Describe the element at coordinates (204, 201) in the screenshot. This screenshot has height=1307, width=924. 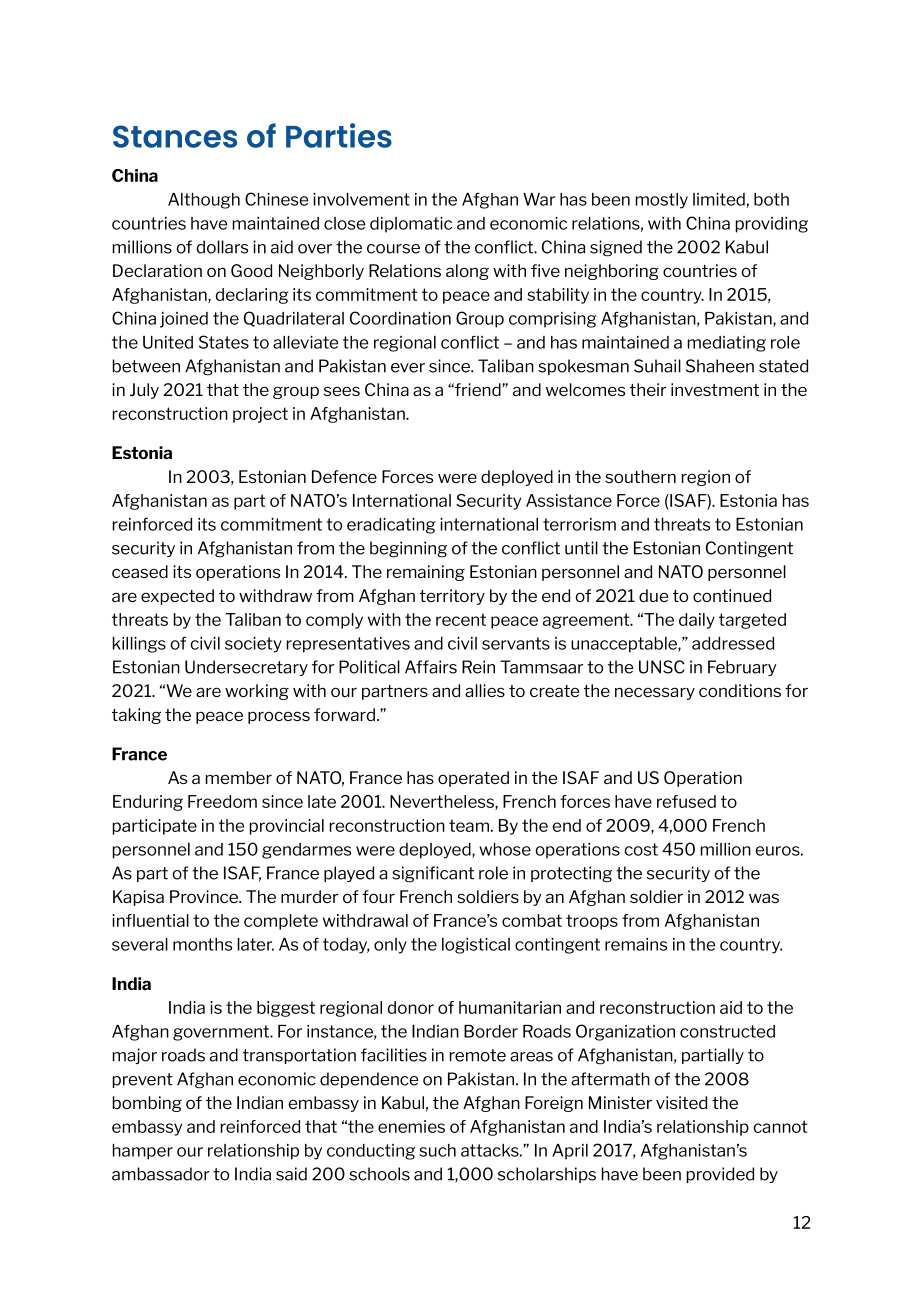
I see `Although` at that location.
